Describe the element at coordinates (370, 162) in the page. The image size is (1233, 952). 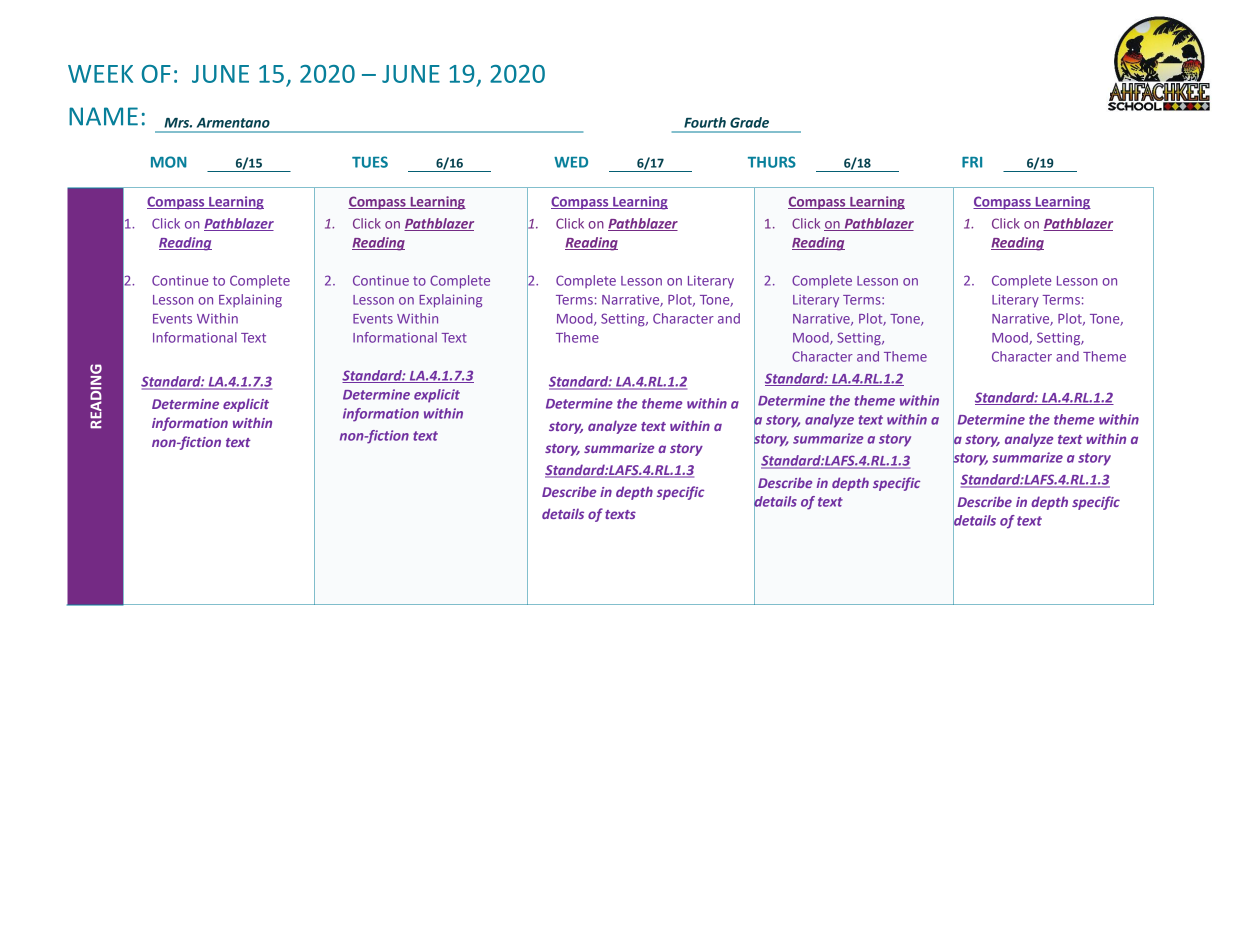
I see `TUES` at that location.
